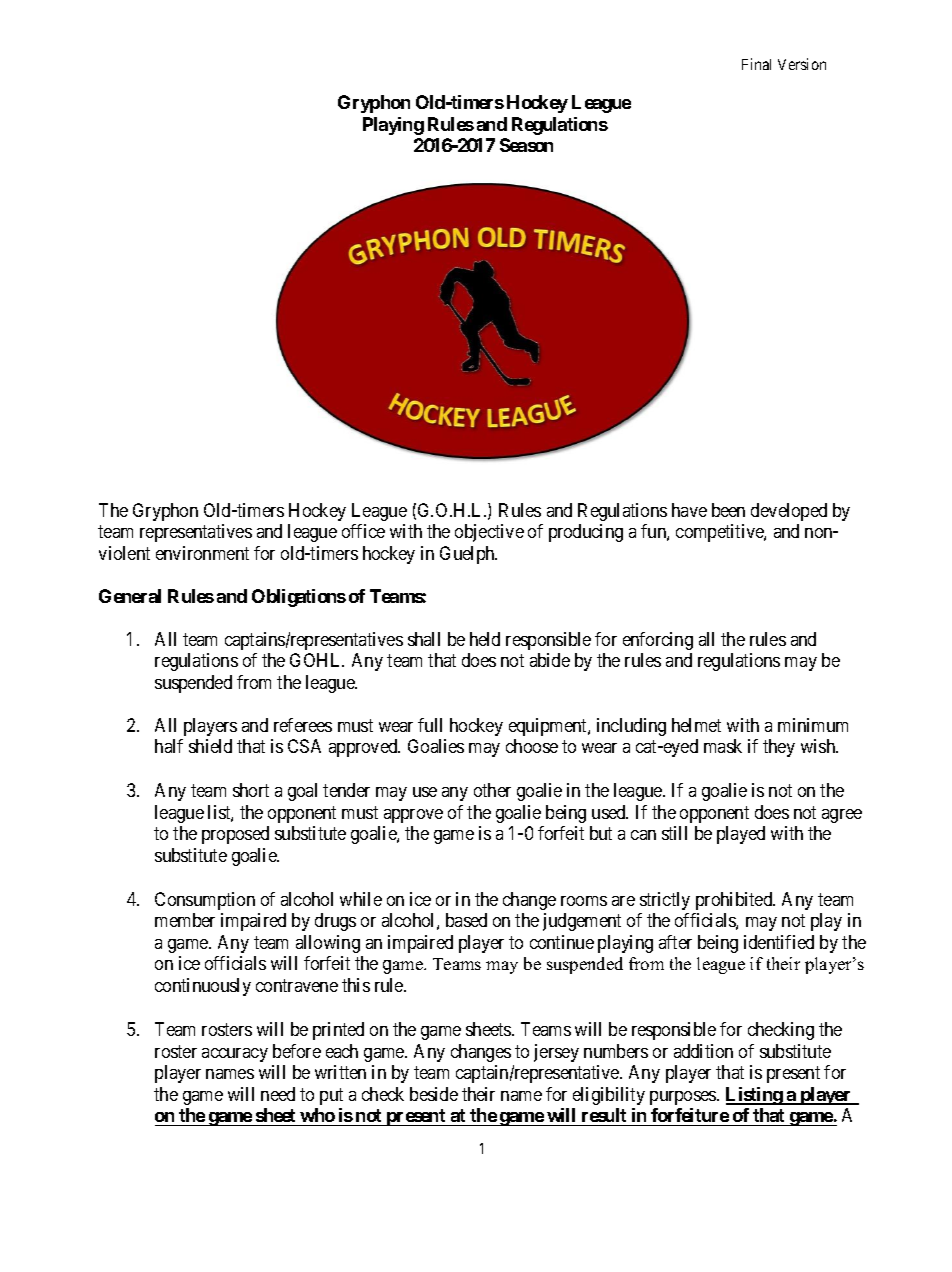 This screenshot has width=952, height=1272. I want to click on office, so click(363, 531).
